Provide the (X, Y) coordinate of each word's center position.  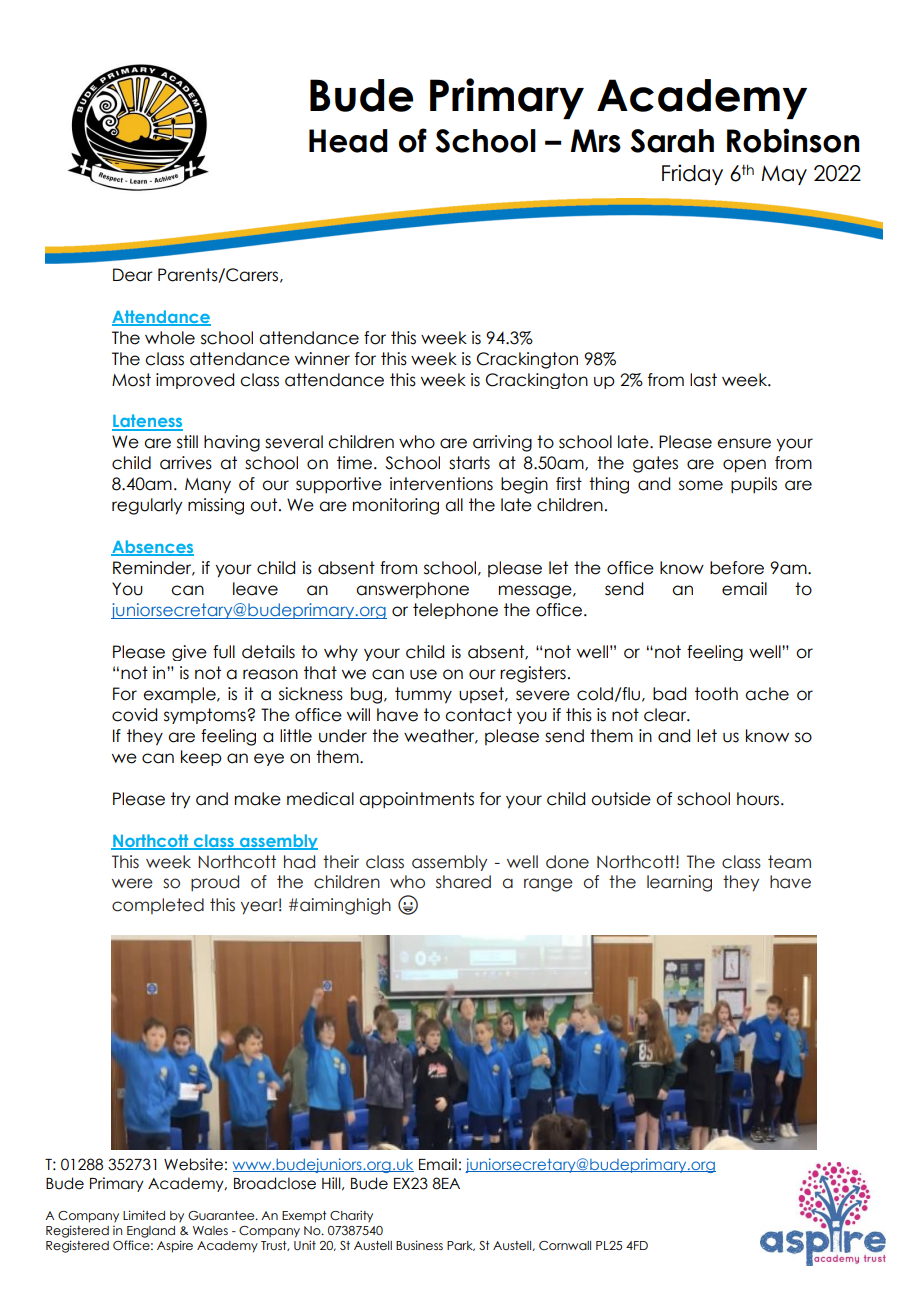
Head (348, 141)
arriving (502, 443)
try (180, 800)
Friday (692, 174)
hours (759, 799)
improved (195, 381)
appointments (416, 800)
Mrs (596, 141)
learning (679, 883)
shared (463, 882)
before (737, 568)
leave (255, 589)
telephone (455, 611)
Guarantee (222, 1215)
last (703, 380)
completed (158, 906)
